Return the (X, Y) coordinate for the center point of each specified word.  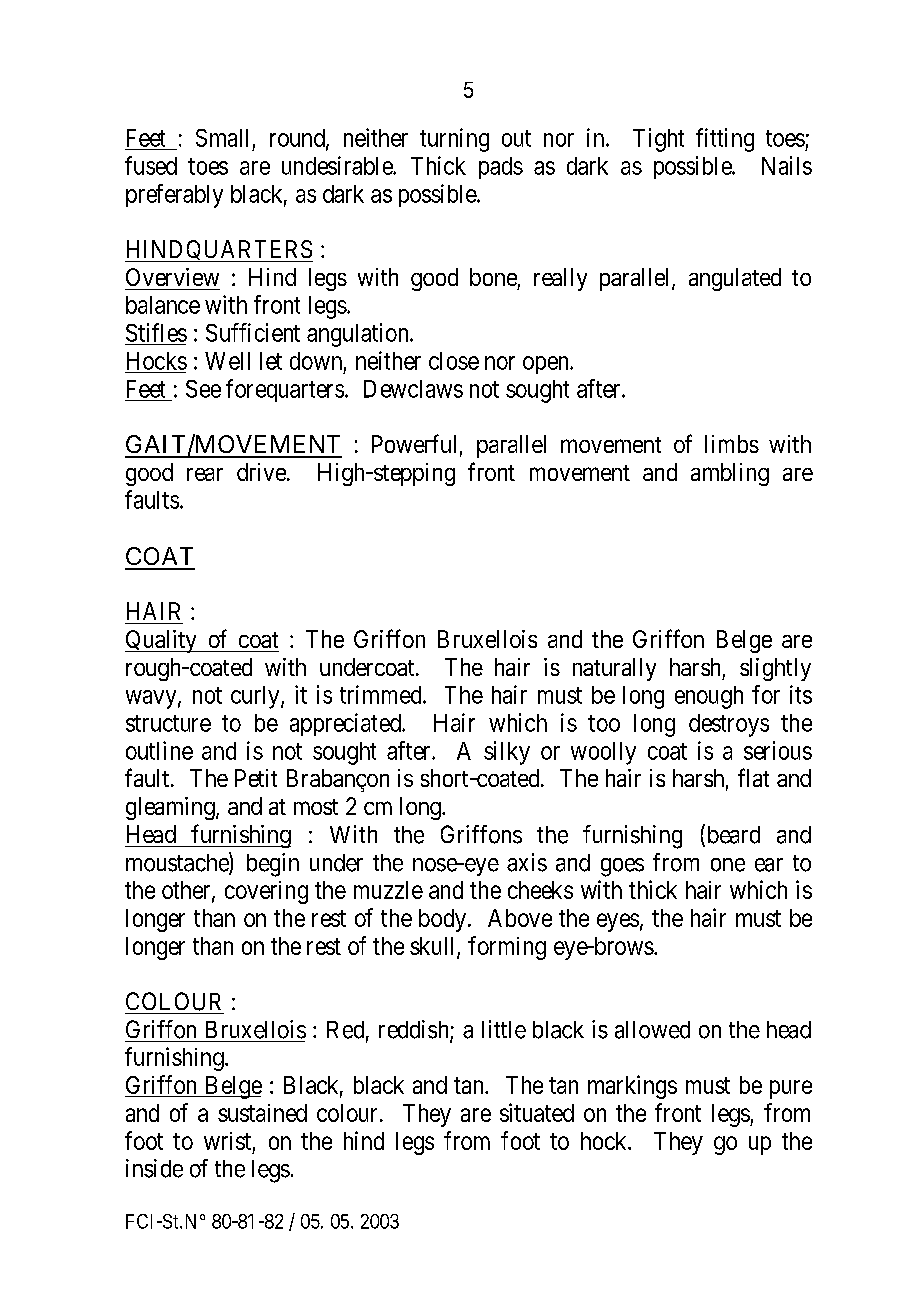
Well (227, 361)
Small (222, 138)
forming (507, 948)
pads (501, 168)
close (454, 361)
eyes (618, 922)
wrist (227, 1141)
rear (205, 474)
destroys (729, 725)
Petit (256, 778)
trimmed (382, 694)
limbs (732, 444)
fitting (725, 140)
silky (507, 753)
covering (266, 892)
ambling (730, 474)
